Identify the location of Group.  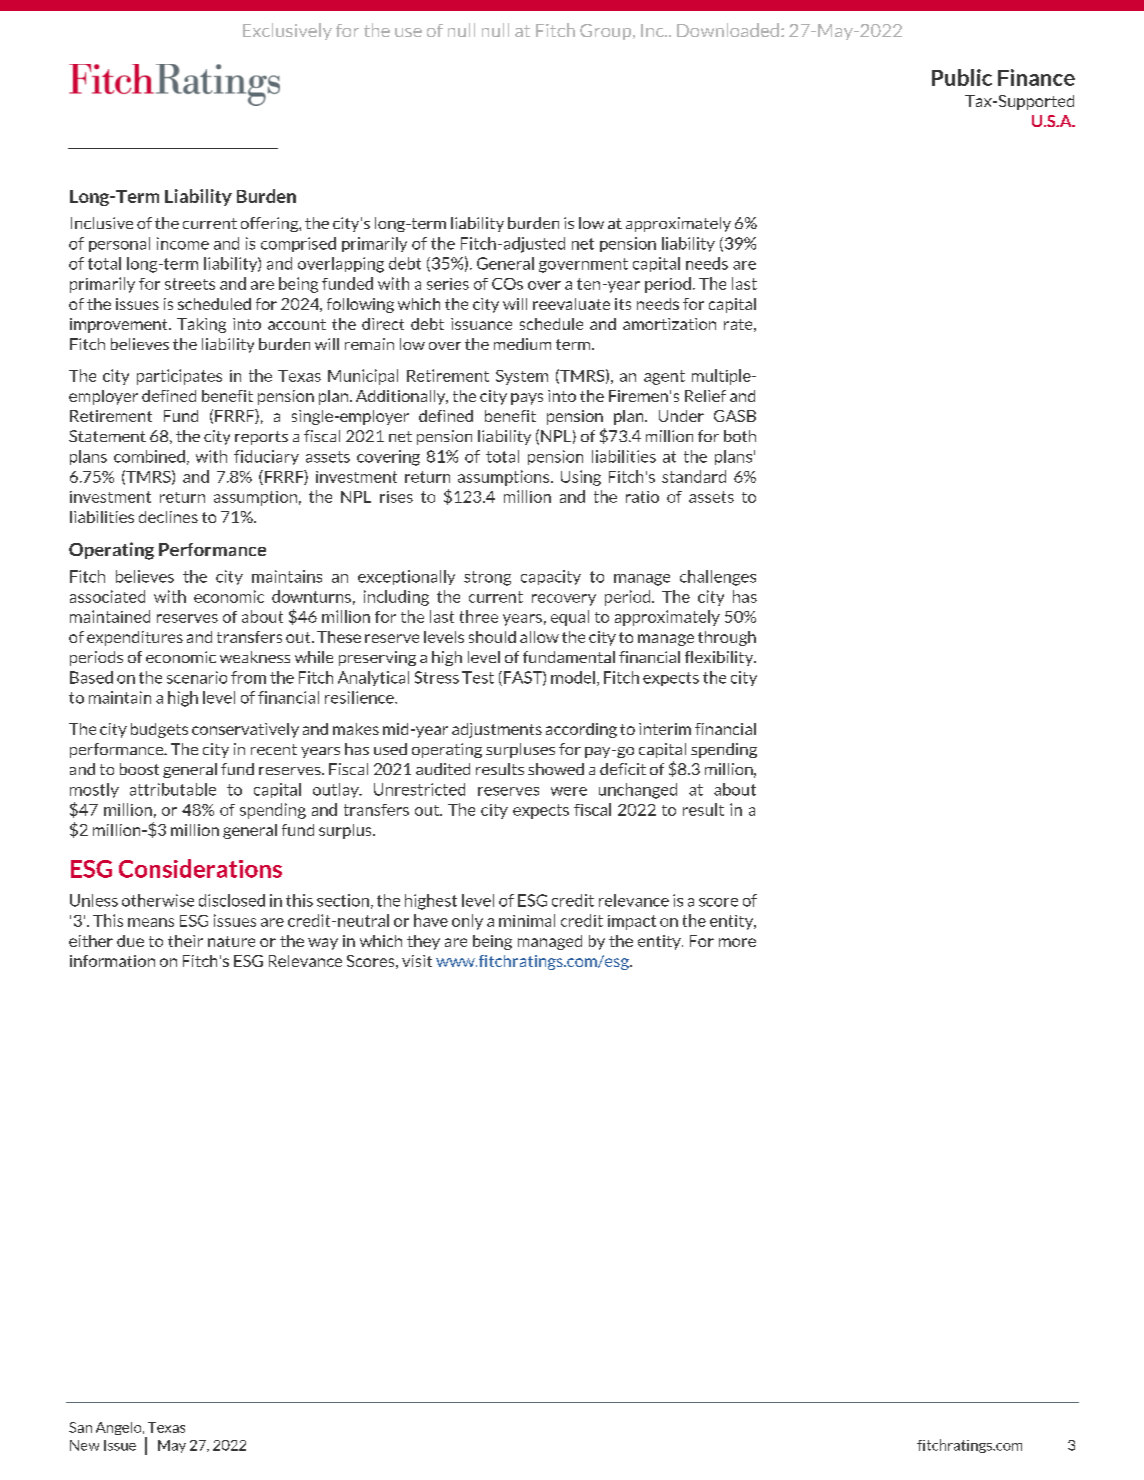
(607, 32).
